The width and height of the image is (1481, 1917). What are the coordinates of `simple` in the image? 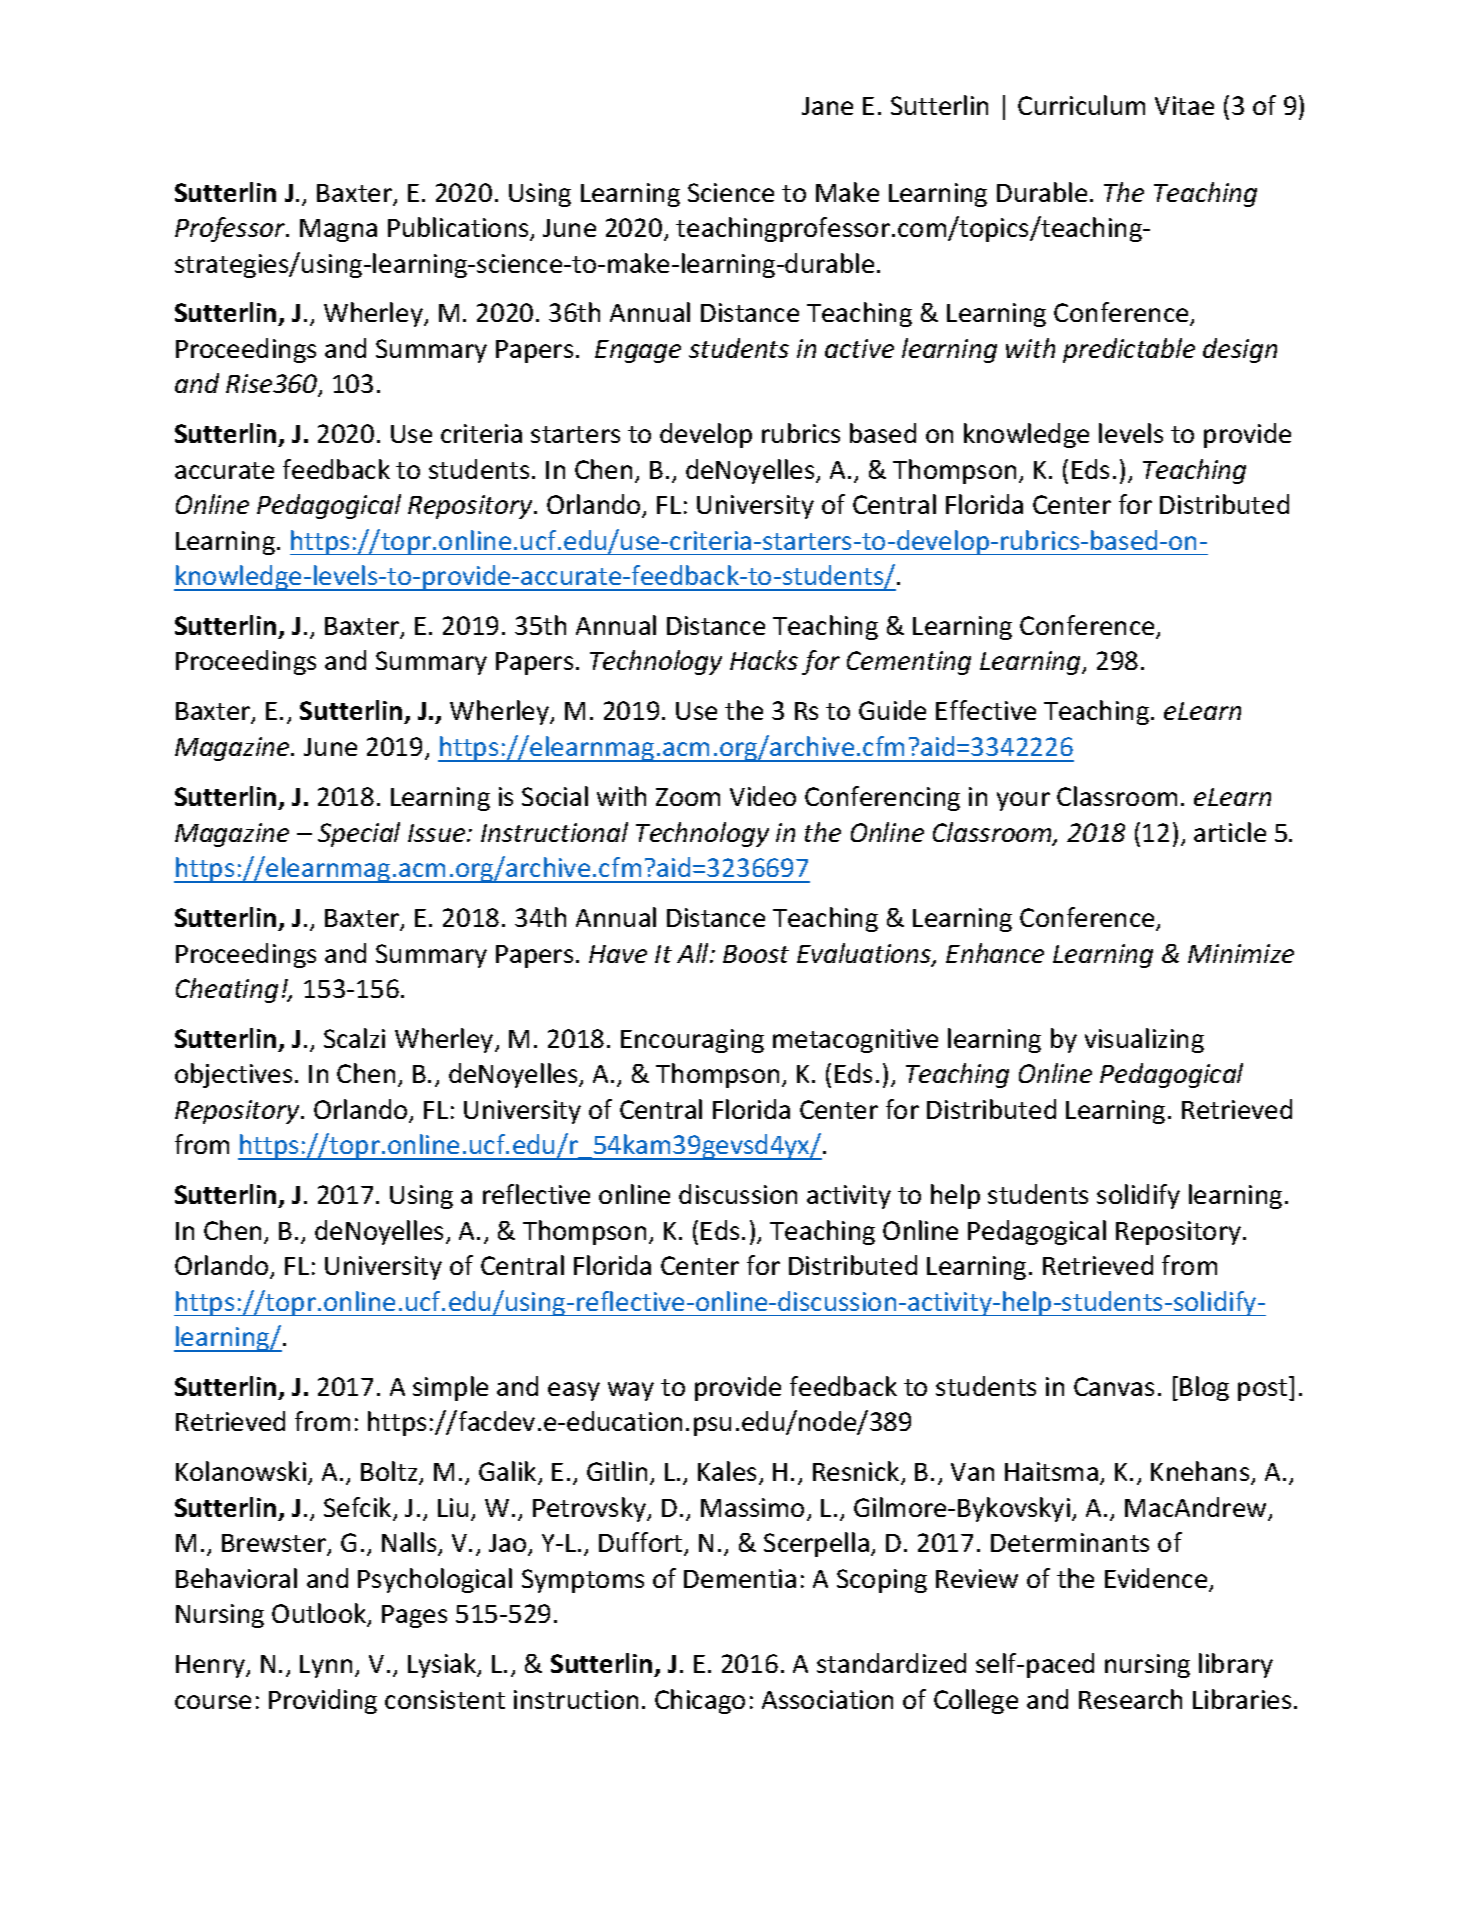 It's located at (450, 1388).
